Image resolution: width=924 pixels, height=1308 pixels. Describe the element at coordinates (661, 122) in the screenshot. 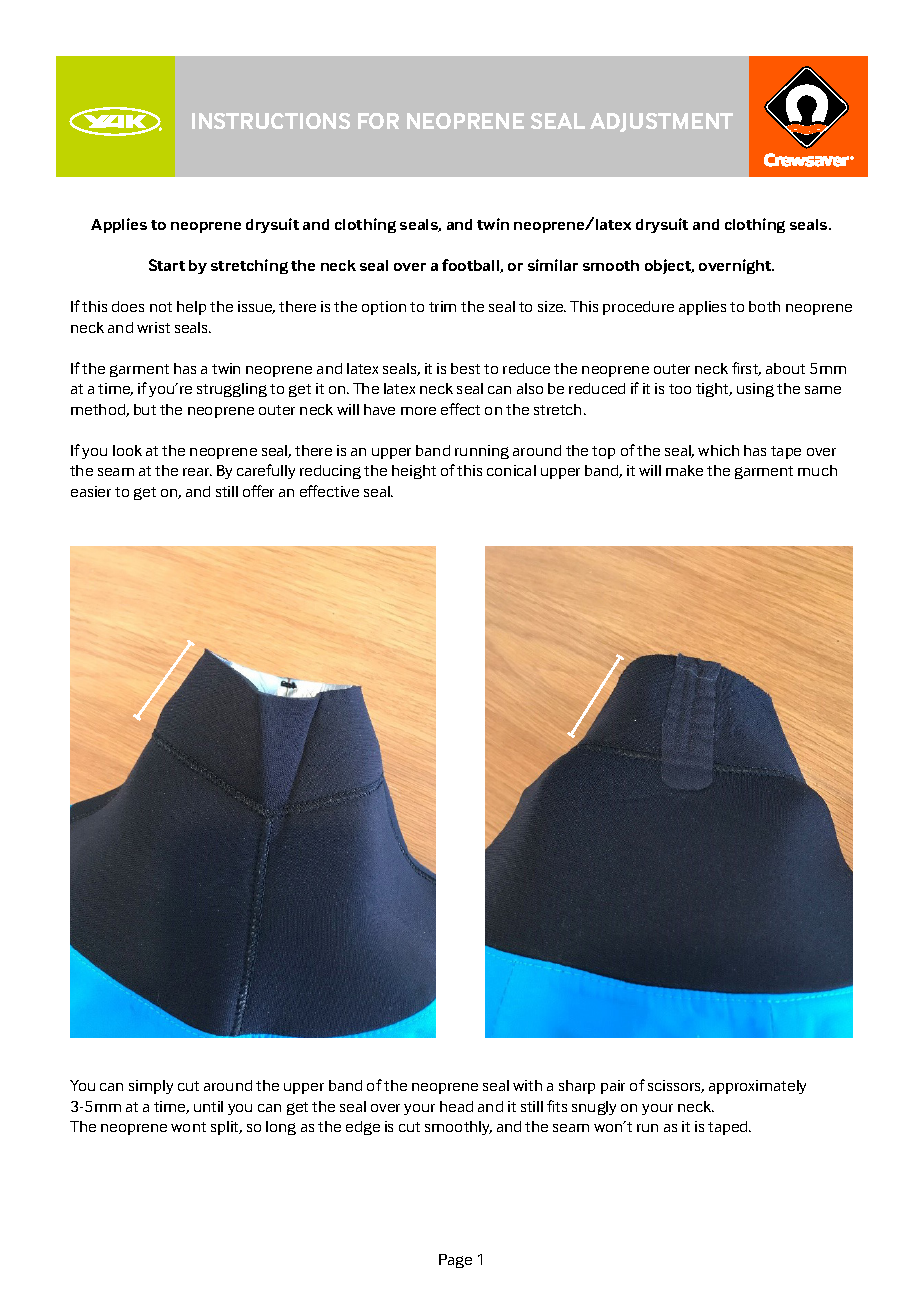

I see `ADJUSTMENT` at that location.
